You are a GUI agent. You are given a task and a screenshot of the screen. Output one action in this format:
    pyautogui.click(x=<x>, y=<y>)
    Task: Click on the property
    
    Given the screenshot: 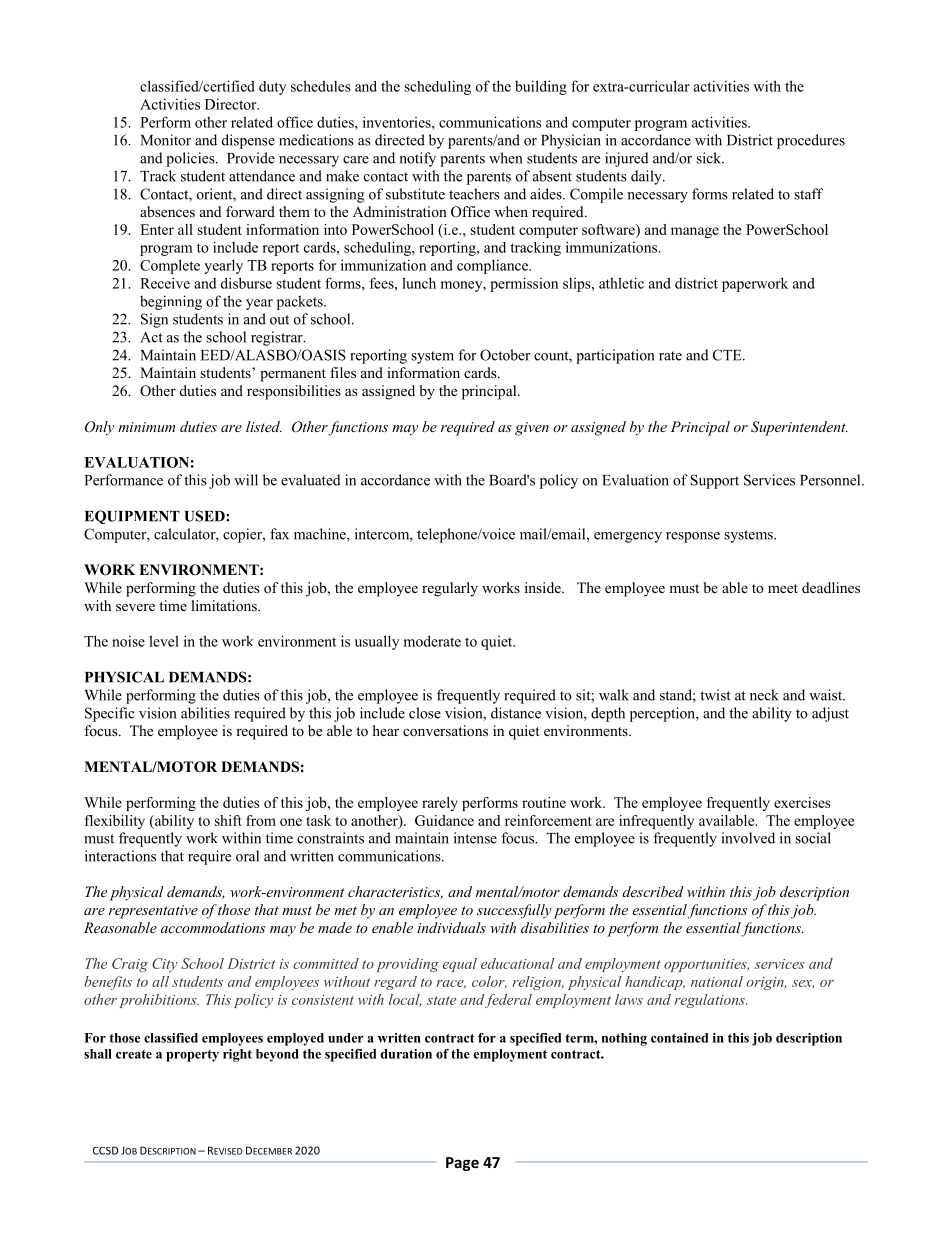 What is the action you would take?
    pyautogui.click(x=192, y=1056)
